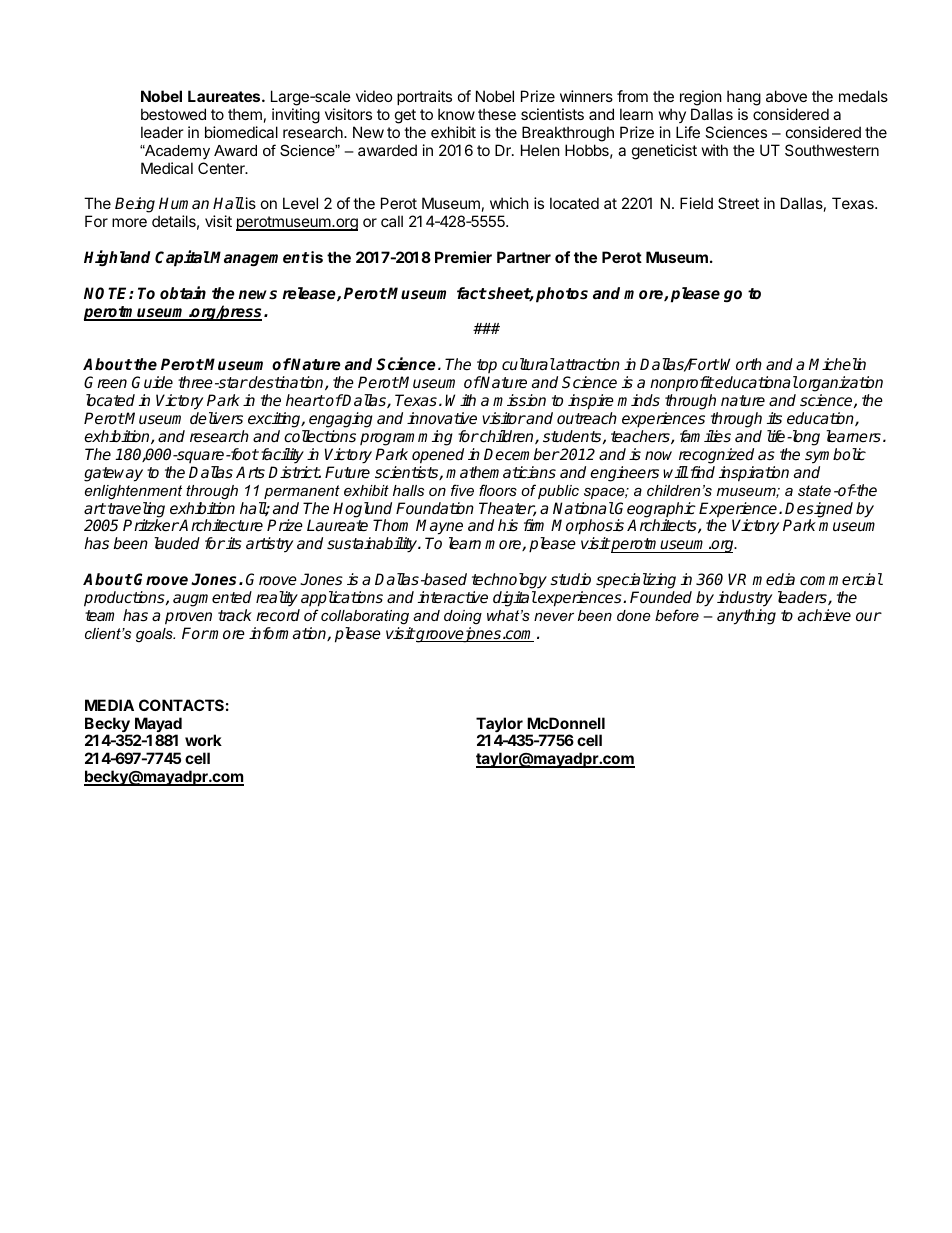 The height and width of the image is (1233, 952). What do you see at coordinates (497, 114) in the image?
I see `these` at bounding box center [497, 114].
